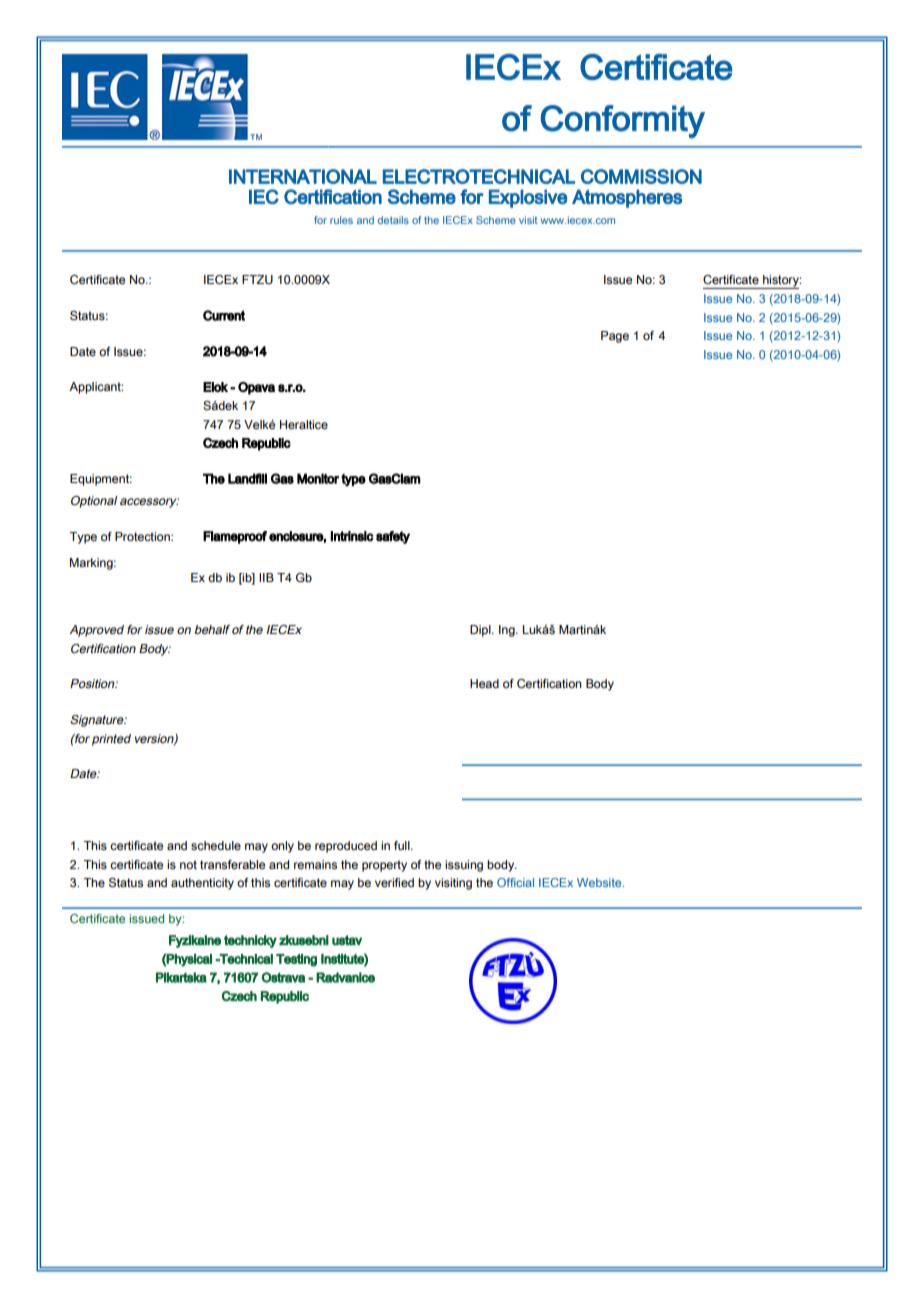 Image resolution: width=924 pixels, height=1308 pixels. What do you see at coordinates (296, 960) in the screenshot?
I see `Testing` at bounding box center [296, 960].
